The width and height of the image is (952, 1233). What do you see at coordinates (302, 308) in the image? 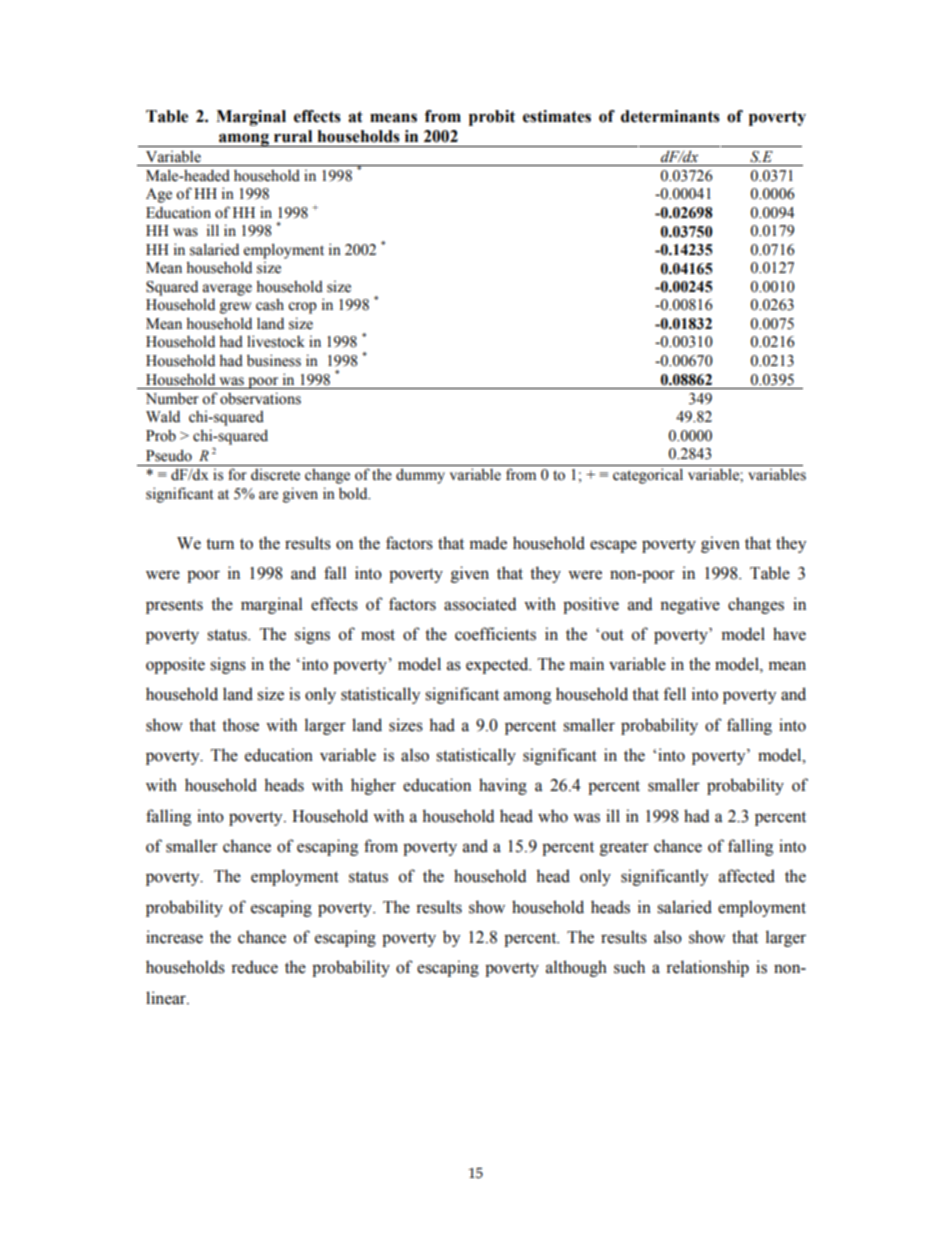
I see `crop` at bounding box center [302, 308].
